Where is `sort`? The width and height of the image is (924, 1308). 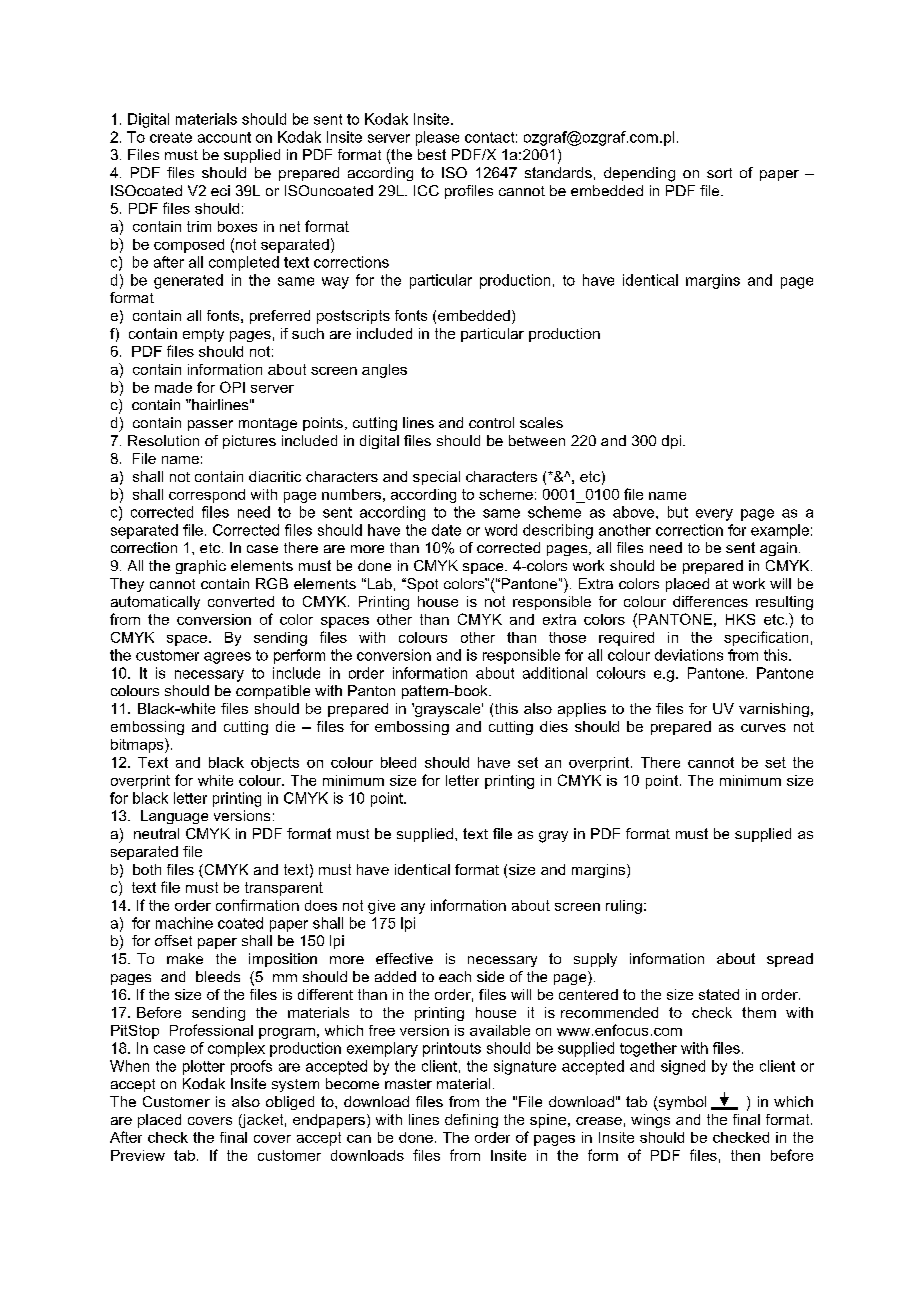
sort is located at coordinates (719, 173).
